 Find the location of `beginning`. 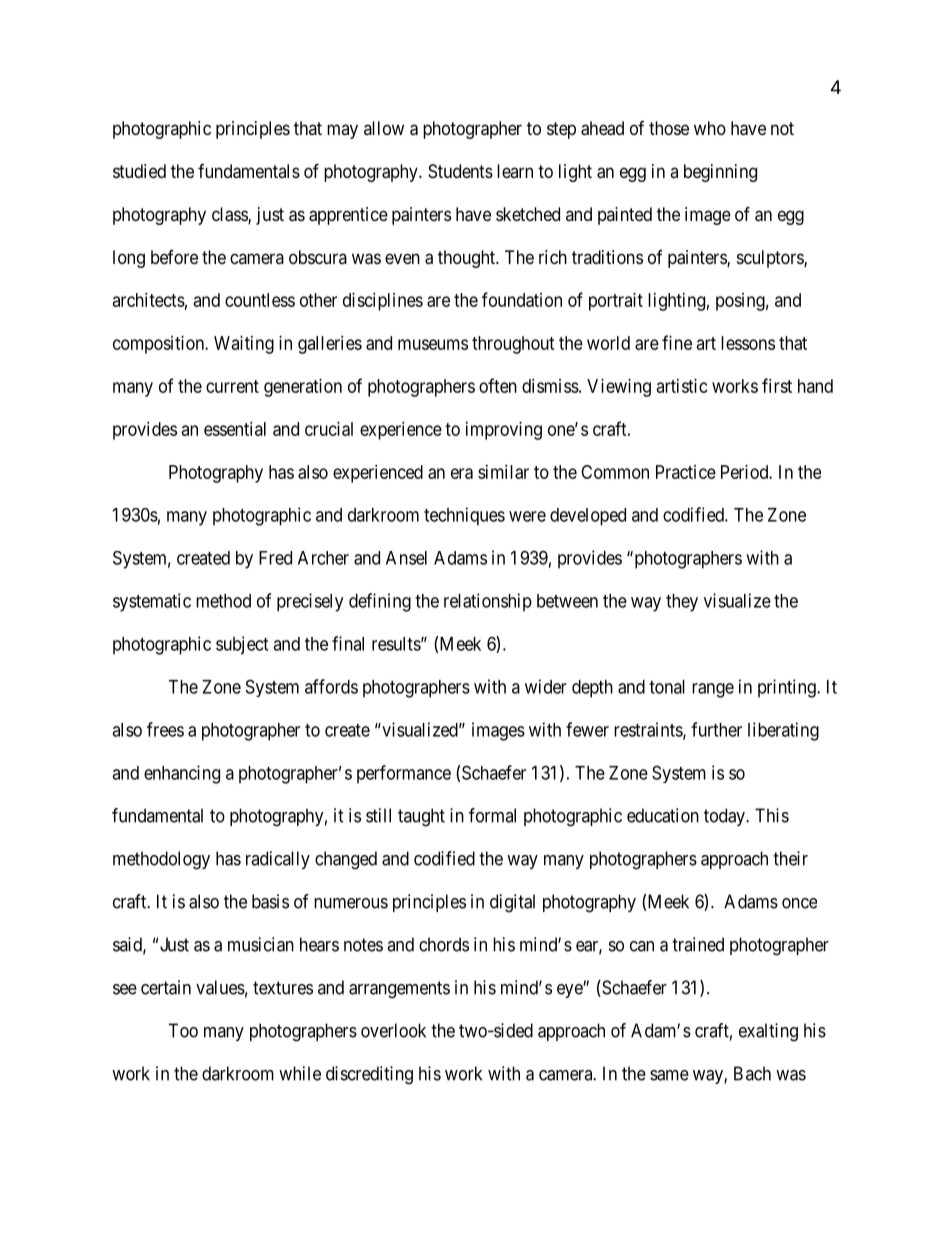

beginning is located at coordinates (720, 173).
